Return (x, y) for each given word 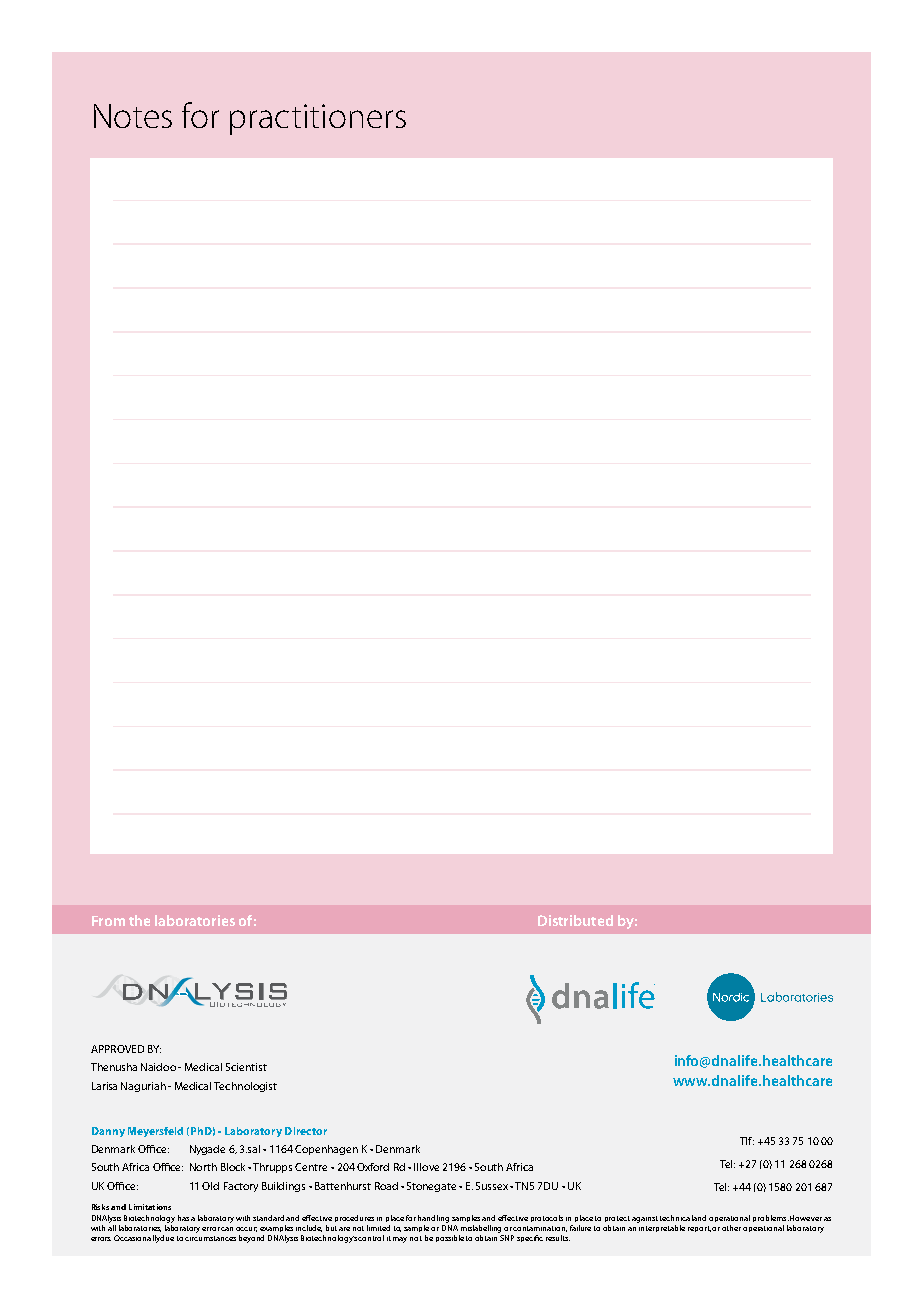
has (183, 1218)
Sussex (493, 1186)
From (108, 921)
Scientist (246, 1067)
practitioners (318, 119)
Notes (133, 116)
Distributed (575, 920)
